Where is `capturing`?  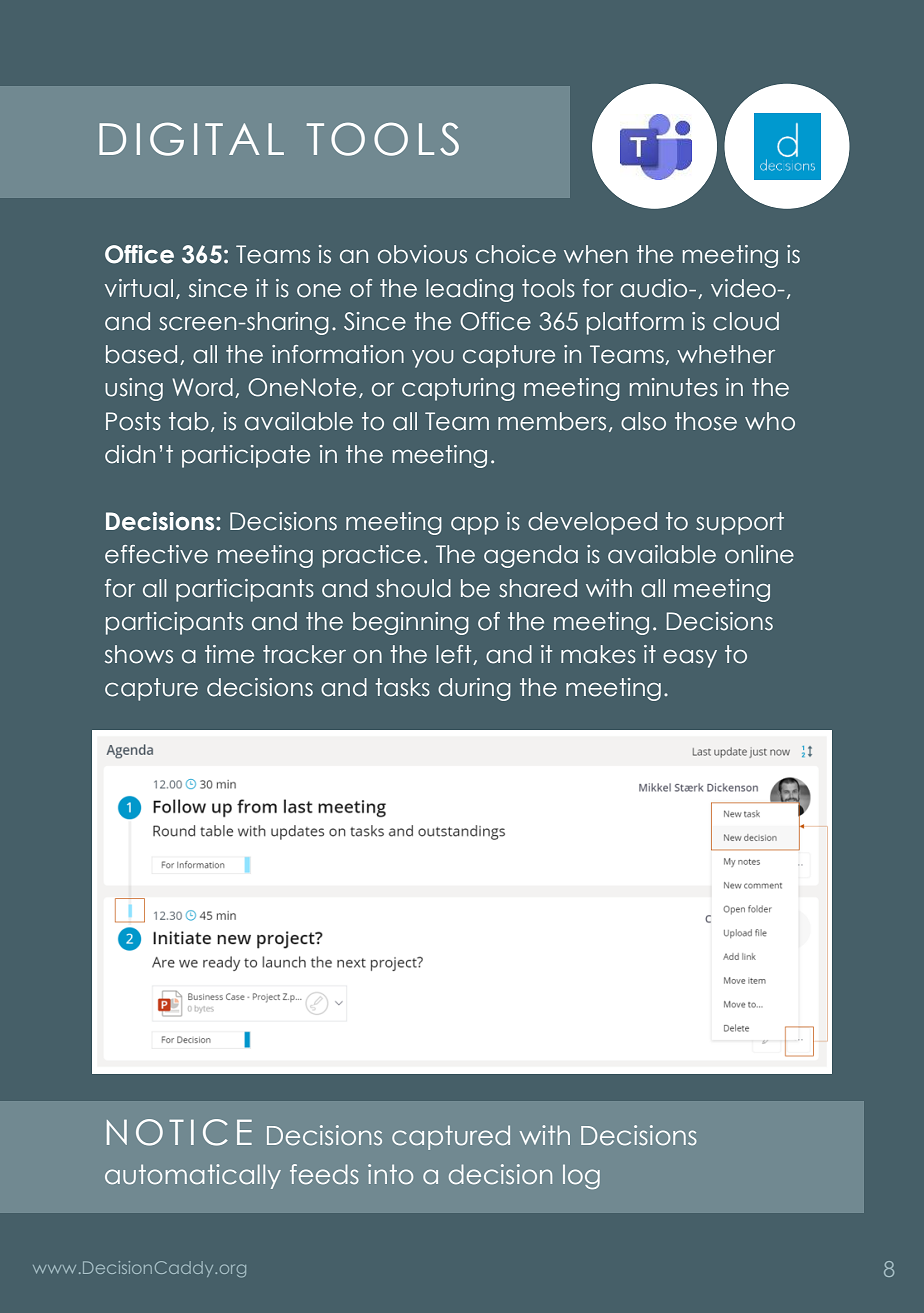 capturing is located at coordinates (458, 389).
